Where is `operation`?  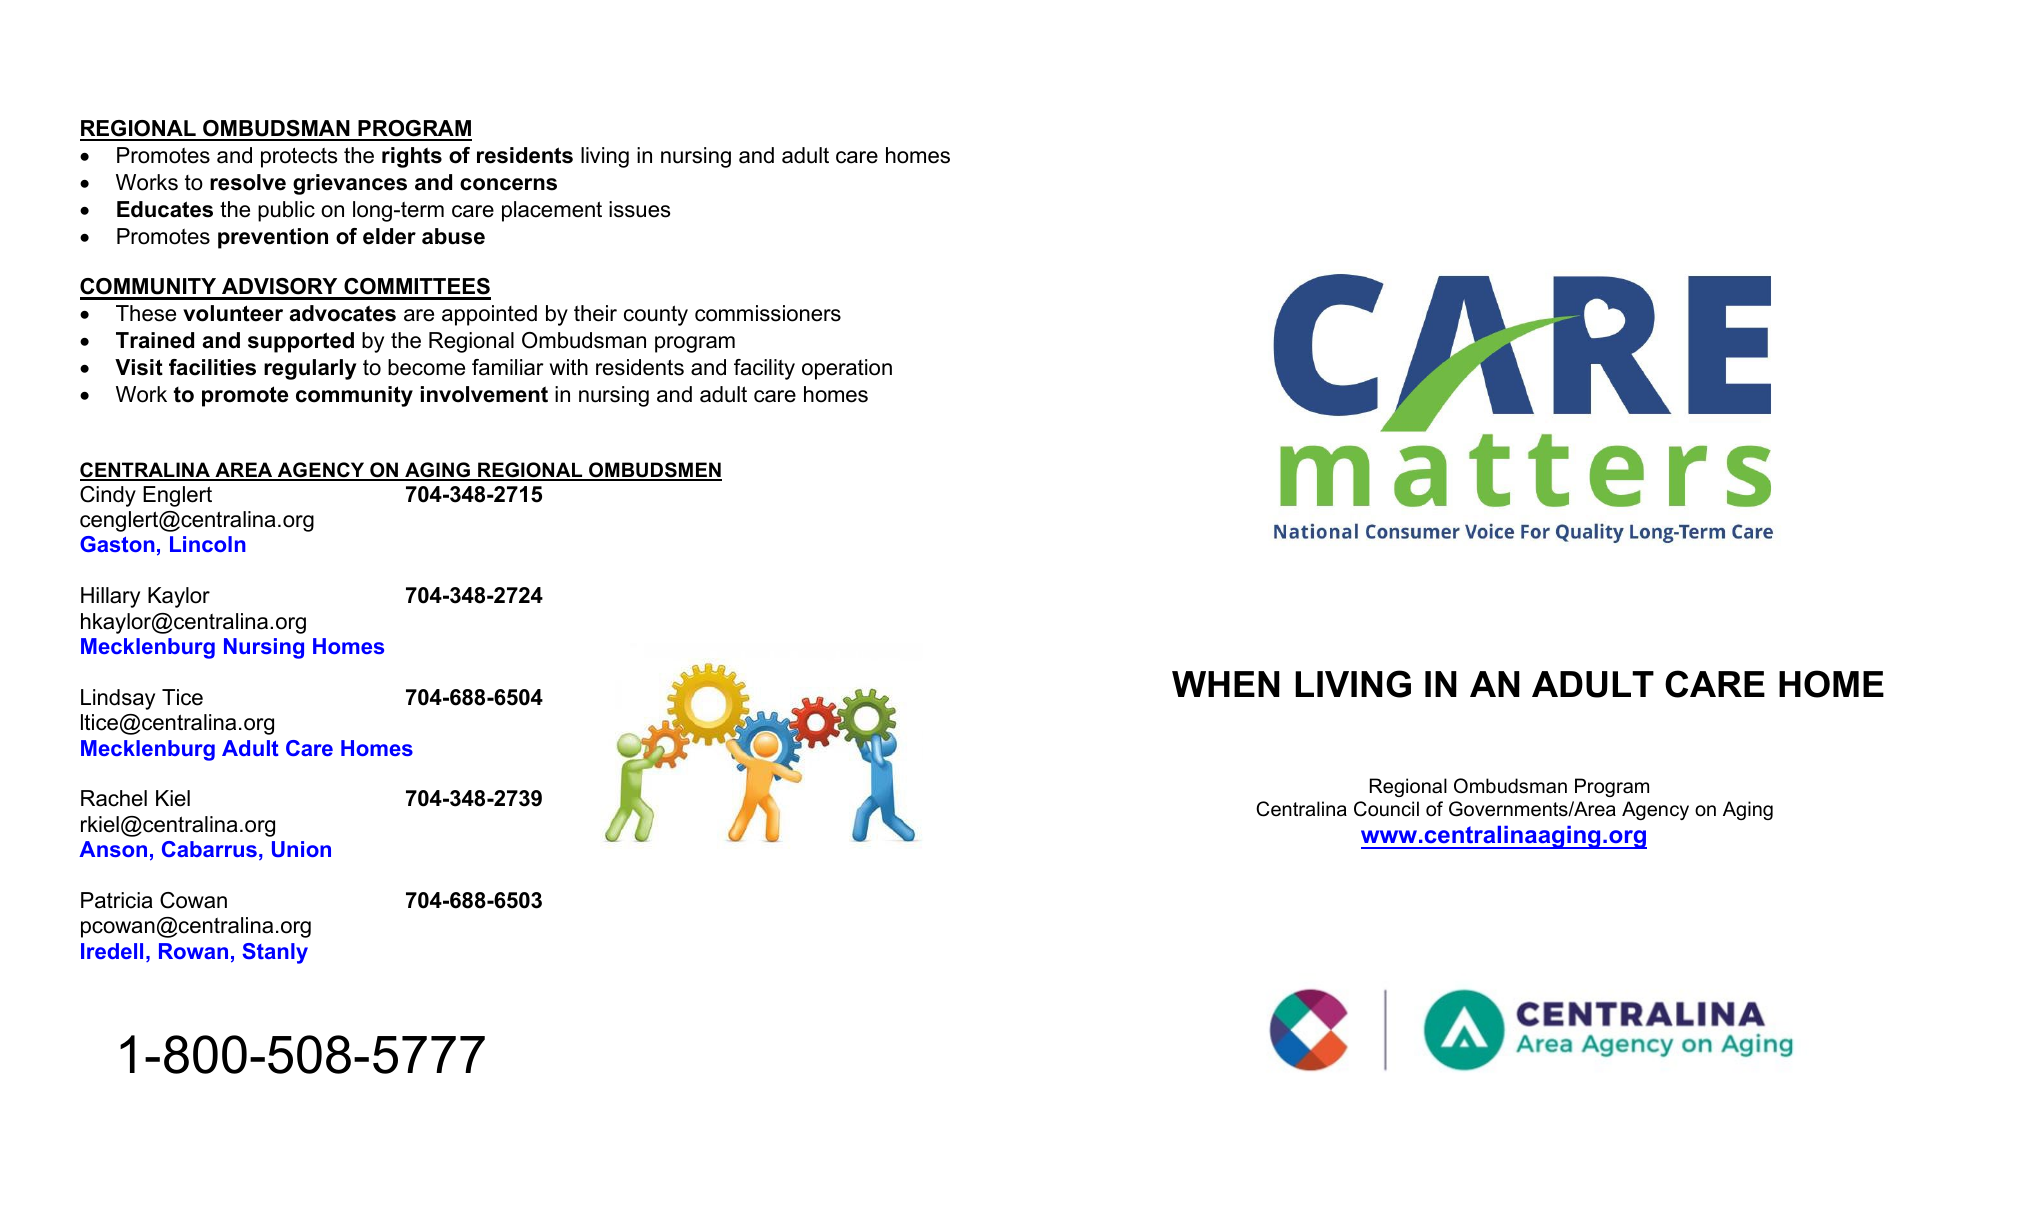
operation is located at coordinates (847, 369).
